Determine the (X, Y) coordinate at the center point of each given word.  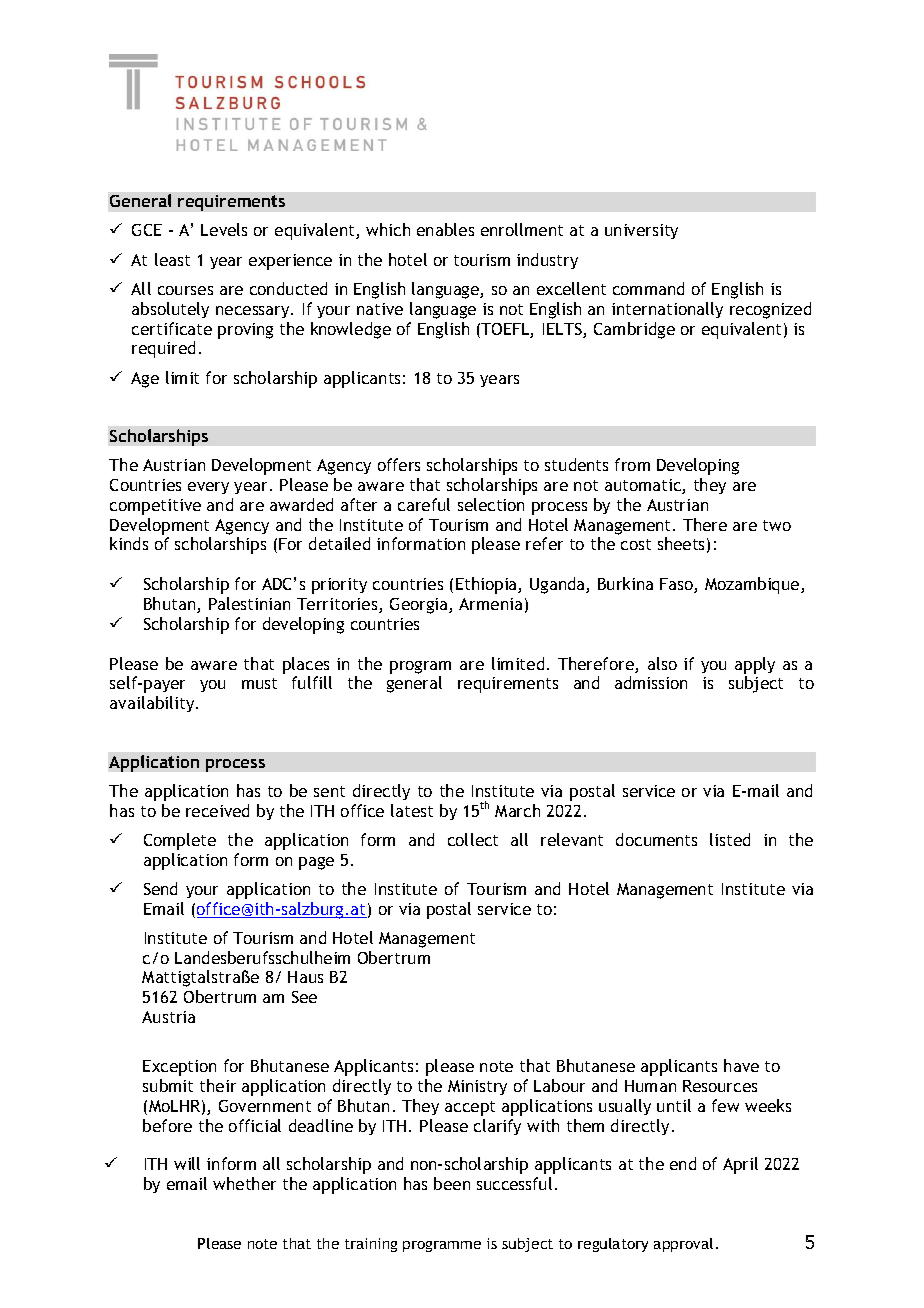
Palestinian (249, 603)
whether (244, 1183)
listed (730, 839)
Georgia (420, 606)
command (648, 288)
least (172, 259)
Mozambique (753, 585)
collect (473, 839)
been (452, 1183)
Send (160, 888)
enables (445, 229)
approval (683, 1245)
